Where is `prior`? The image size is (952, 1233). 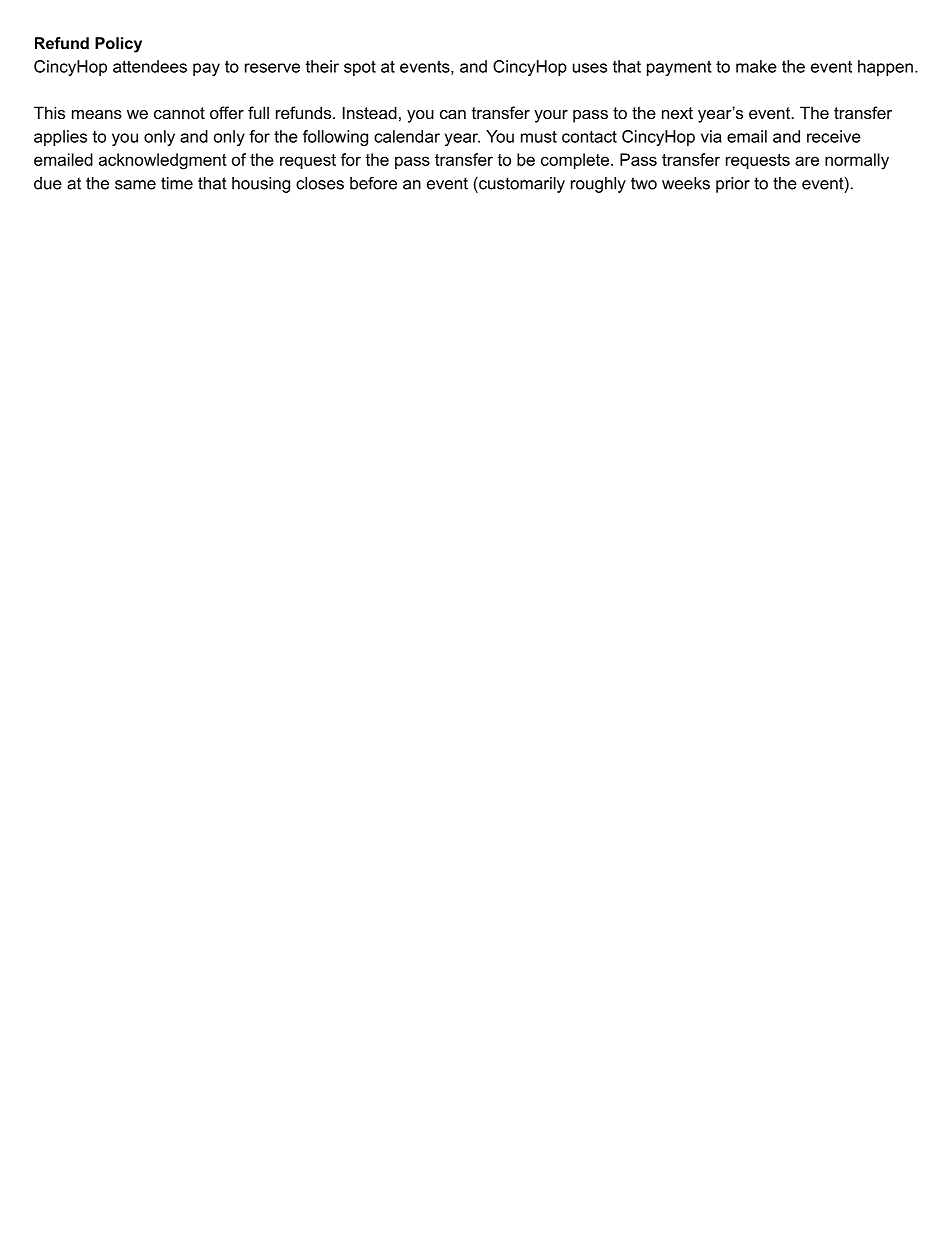
prior is located at coordinates (733, 185).
